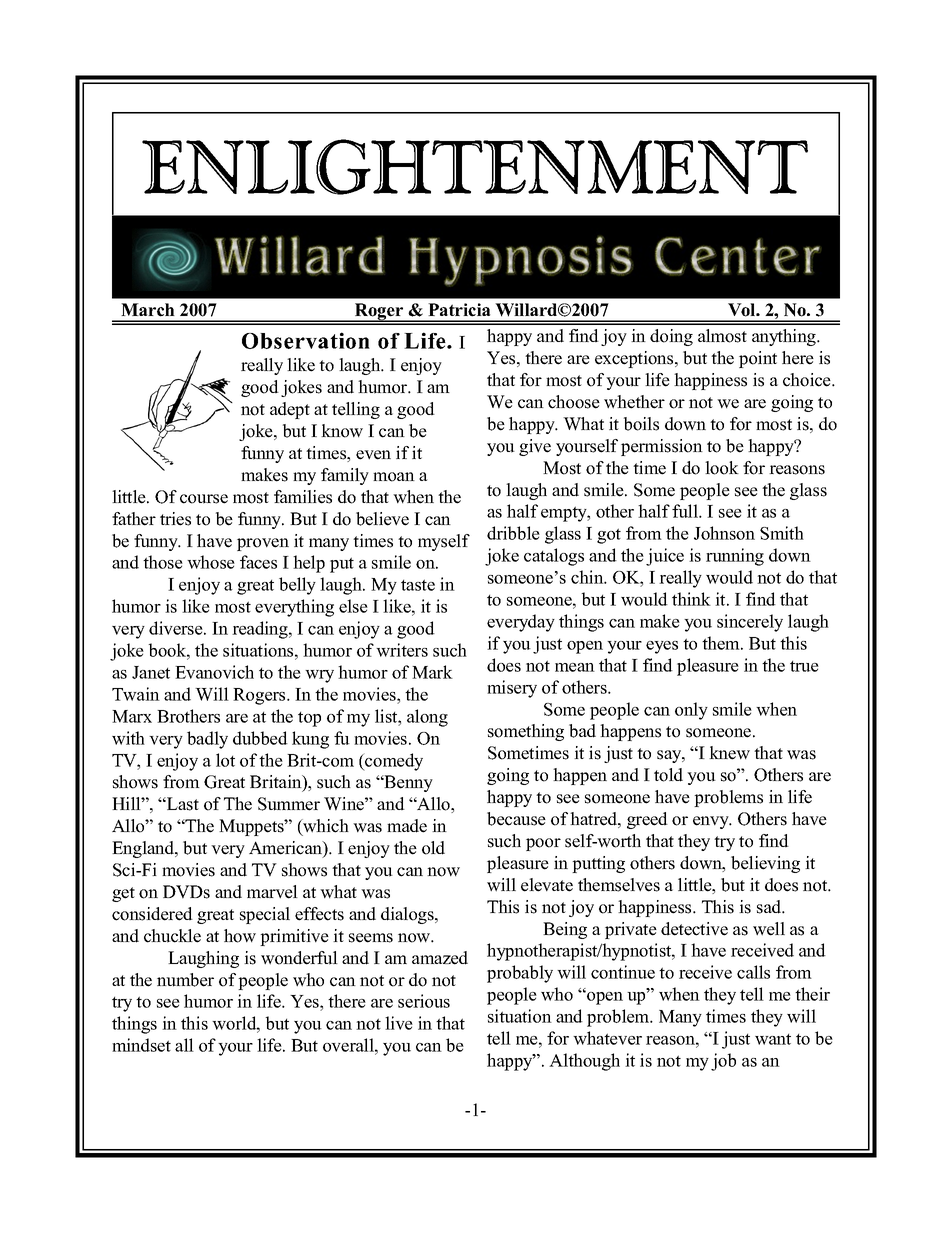  What do you see at coordinates (723, 1062) in the page?
I see `job` at bounding box center [723, 1062].
